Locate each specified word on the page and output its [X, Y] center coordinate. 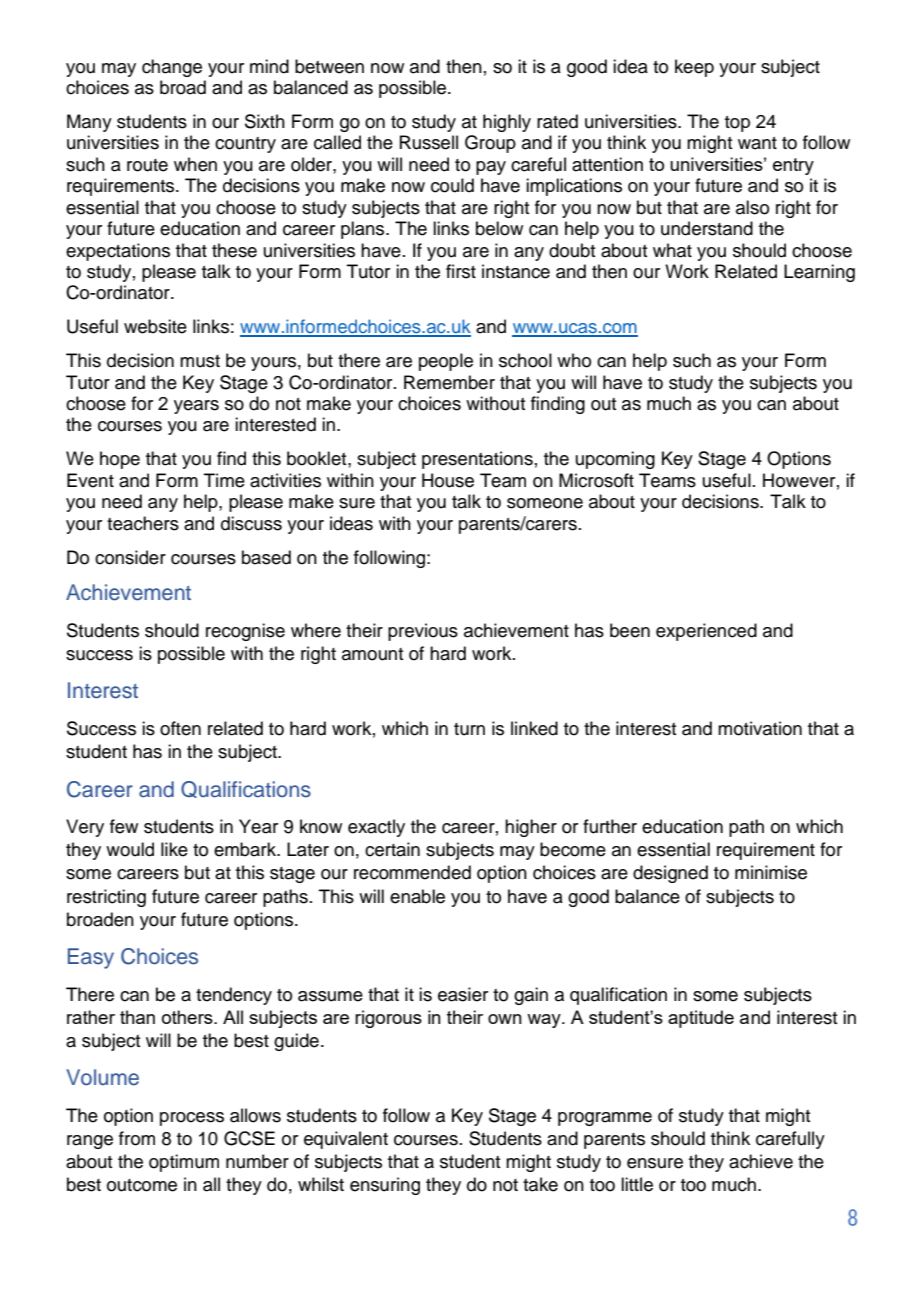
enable [417, 896]
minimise [771, 872]
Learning [819, 273]
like [174, 849]
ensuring [385, 1186]
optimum [184, 1163]
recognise [245, 632]
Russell [429, 142]
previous [423, 632]
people [446, 362]
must [200, 361]
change [172, 68]
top [737, 124]
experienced [706, 632]
